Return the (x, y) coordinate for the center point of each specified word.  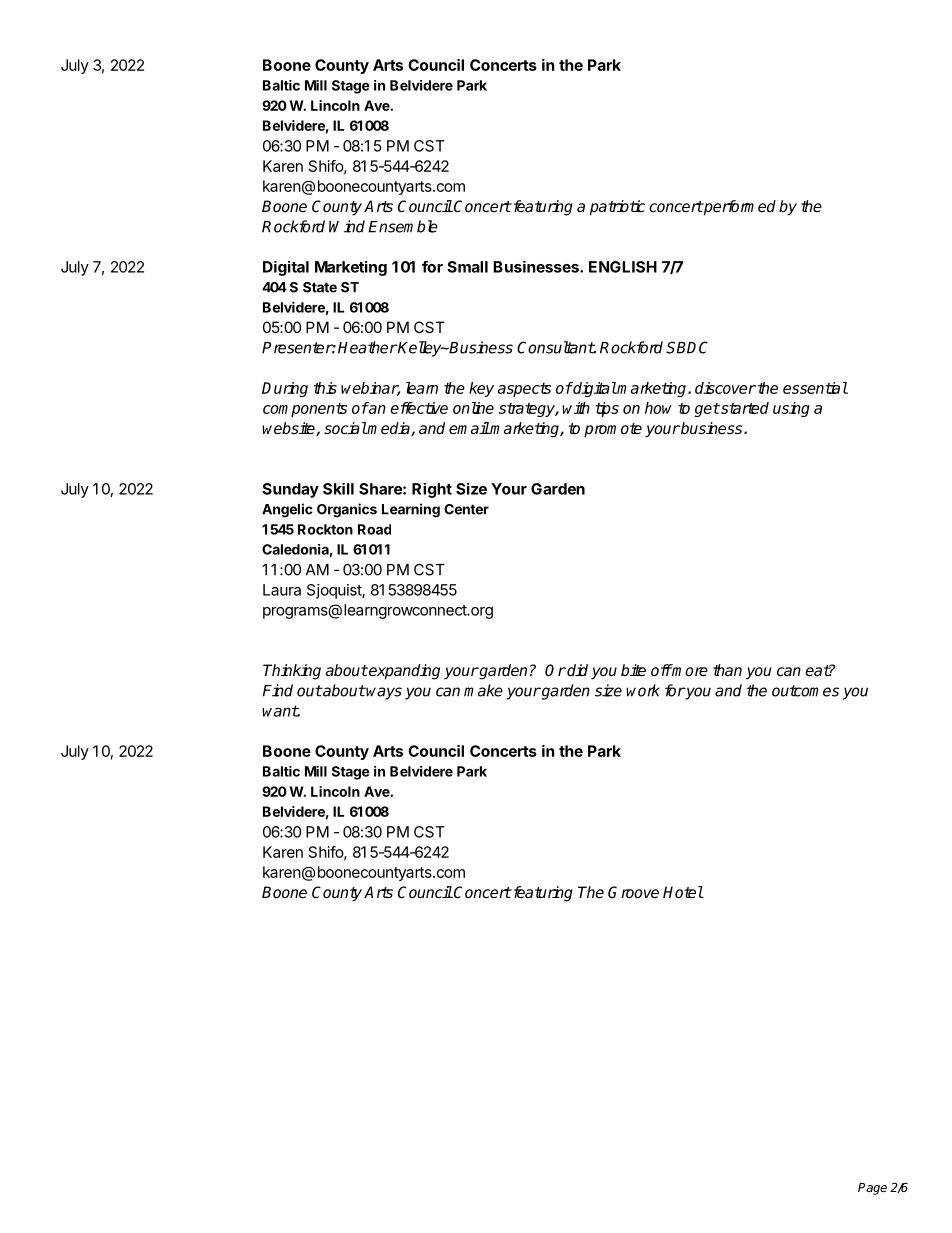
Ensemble (403, 226)
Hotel (683, 892)
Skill (338, 489)
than (727, 670)
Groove (633, 892)
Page (872, 1189)
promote (613, 430)
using (791, 409)
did (576, 670)
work (643, 690)
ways (383, 693)
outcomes (805, 691)
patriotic (617, 208)
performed (739, 208)
